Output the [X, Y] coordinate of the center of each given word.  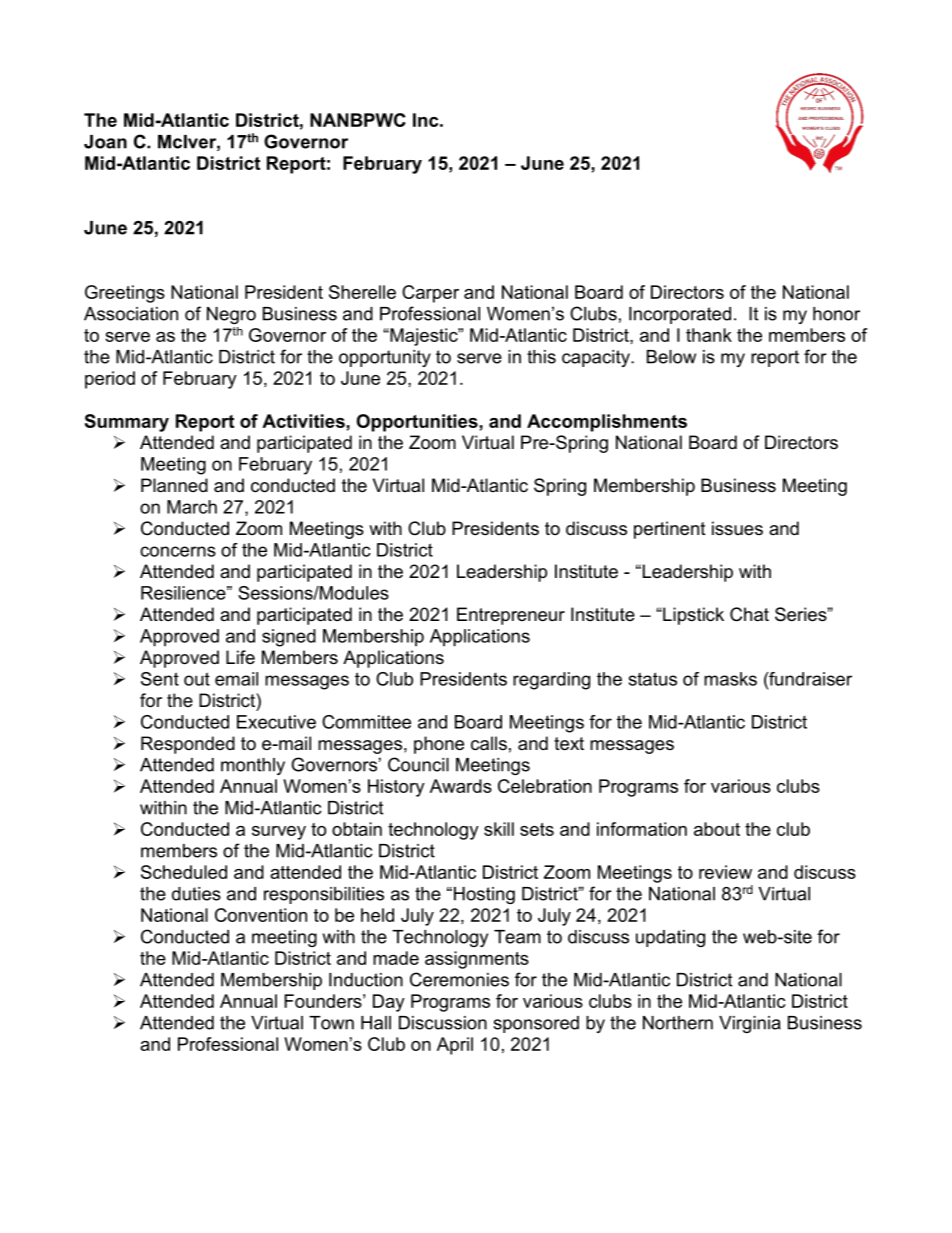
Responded [188, 745]
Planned [174, 485]
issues [737, 528]
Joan [105, 142]
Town [331, 1023]
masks [730, 679]
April [455, 1046]
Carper [430, 294]
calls [489, 743]
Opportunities [418, 423]
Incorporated [680, 315]
